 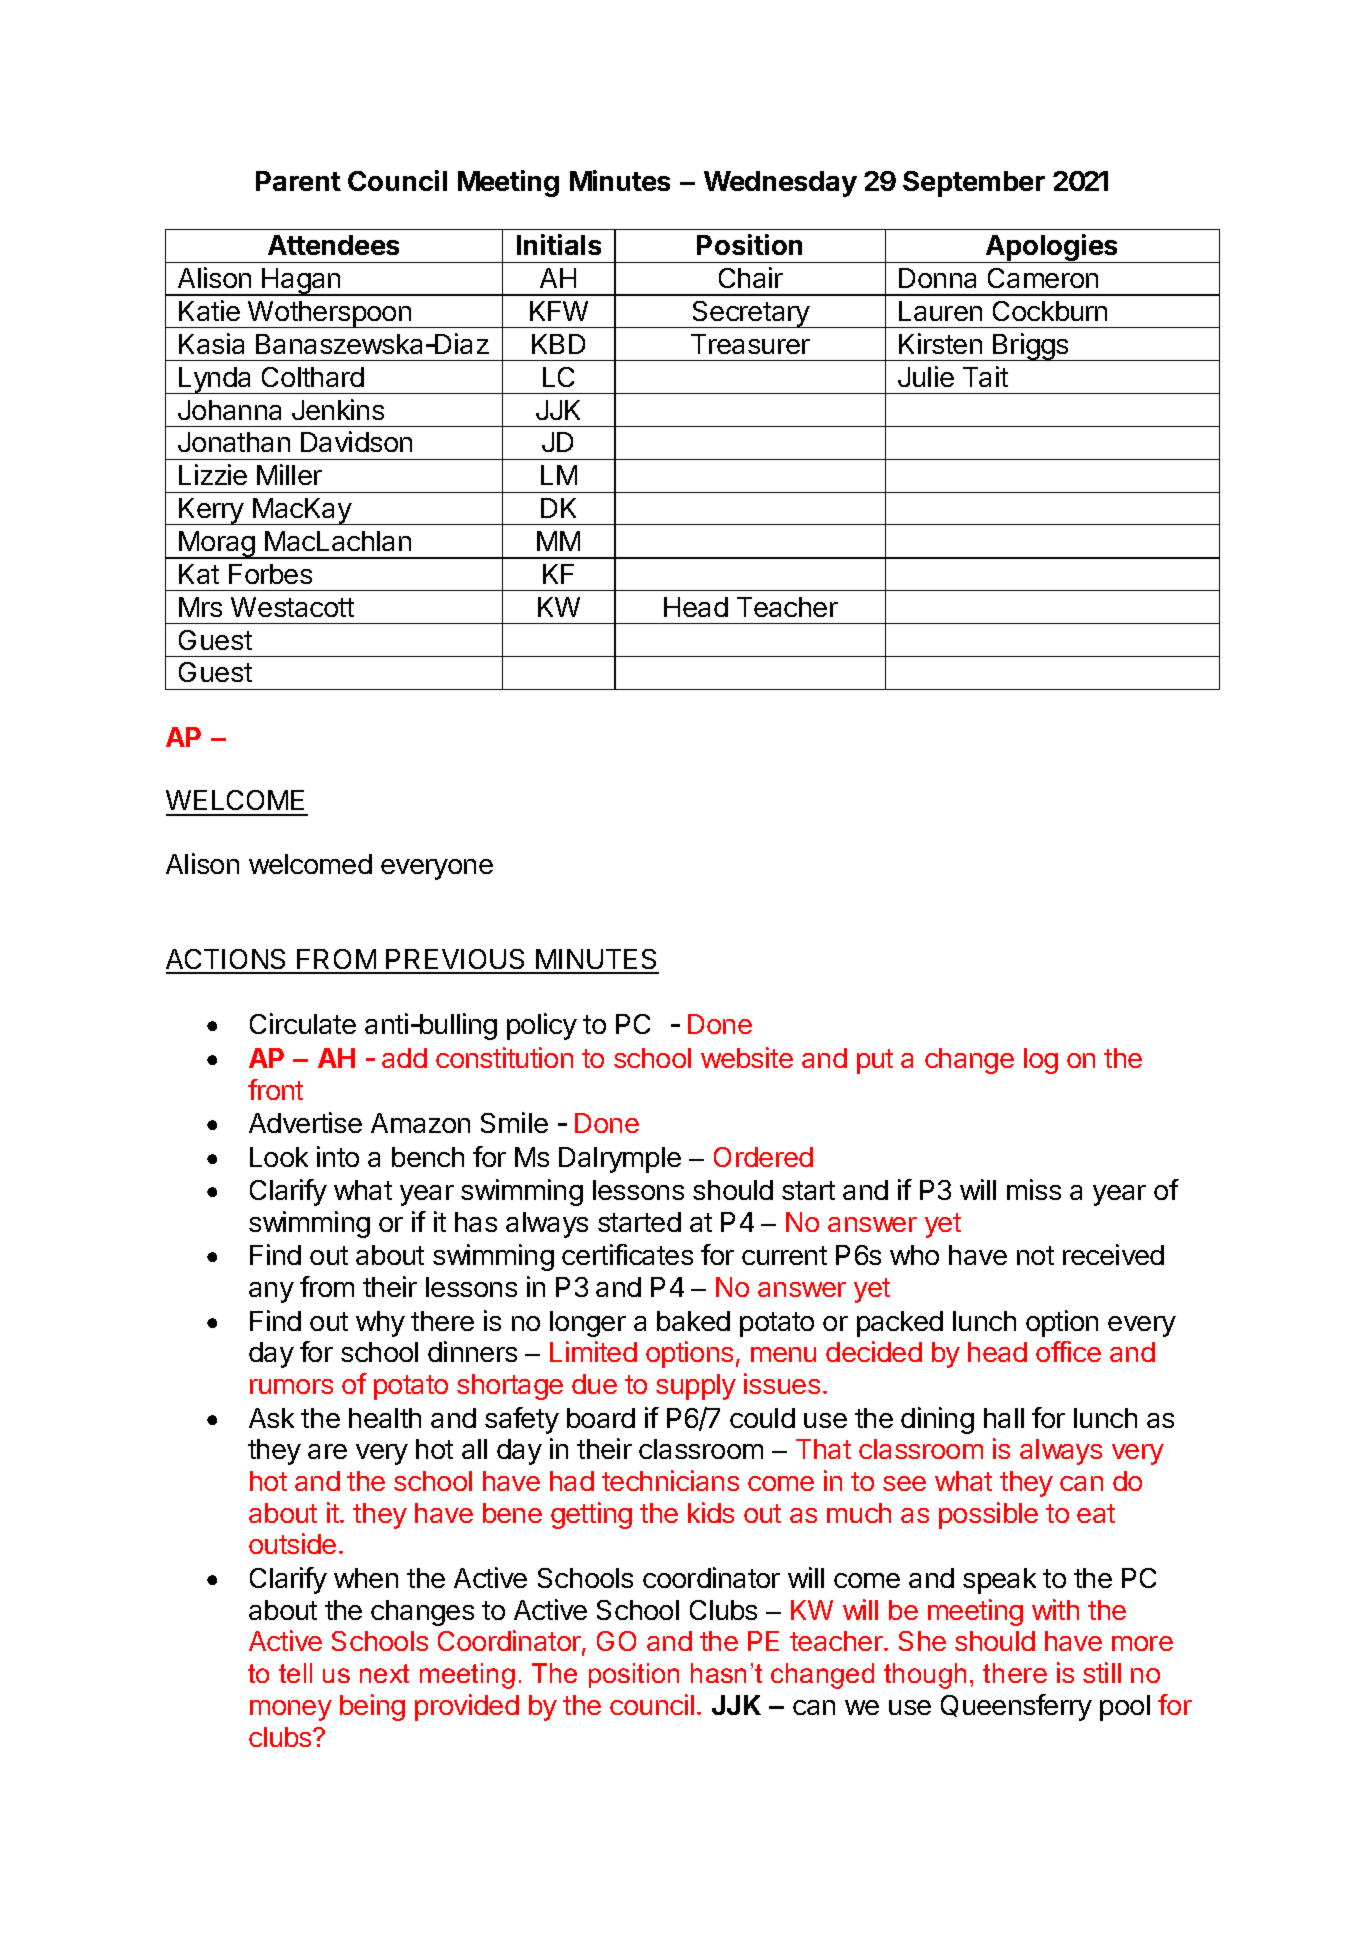 I want to click on Circulate, so click(x=303, y=1023).
